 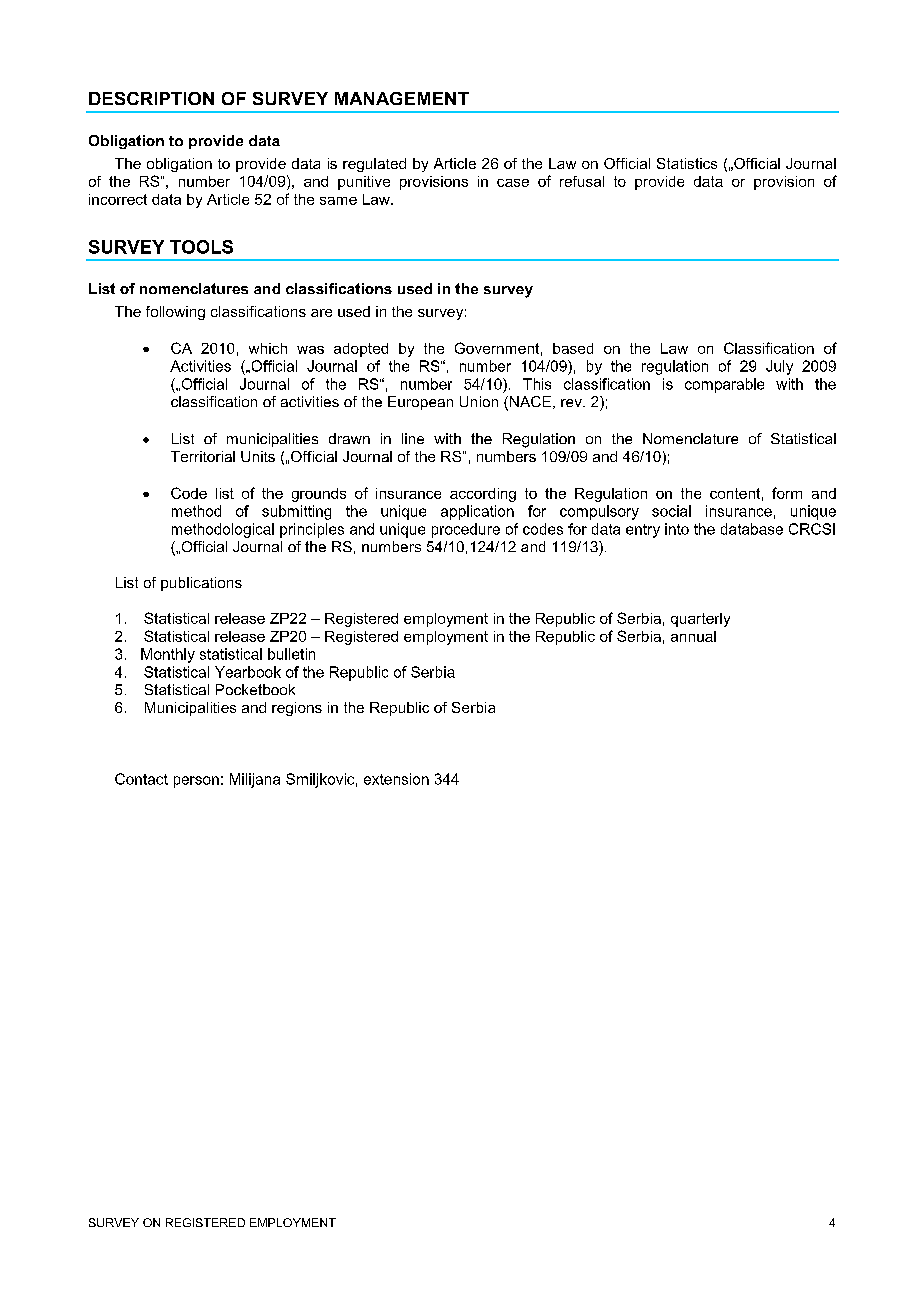 What do you see at coordinates (151, 98) in the document?
I see `DESCRIPTION` at bounding box center [151, 98].
